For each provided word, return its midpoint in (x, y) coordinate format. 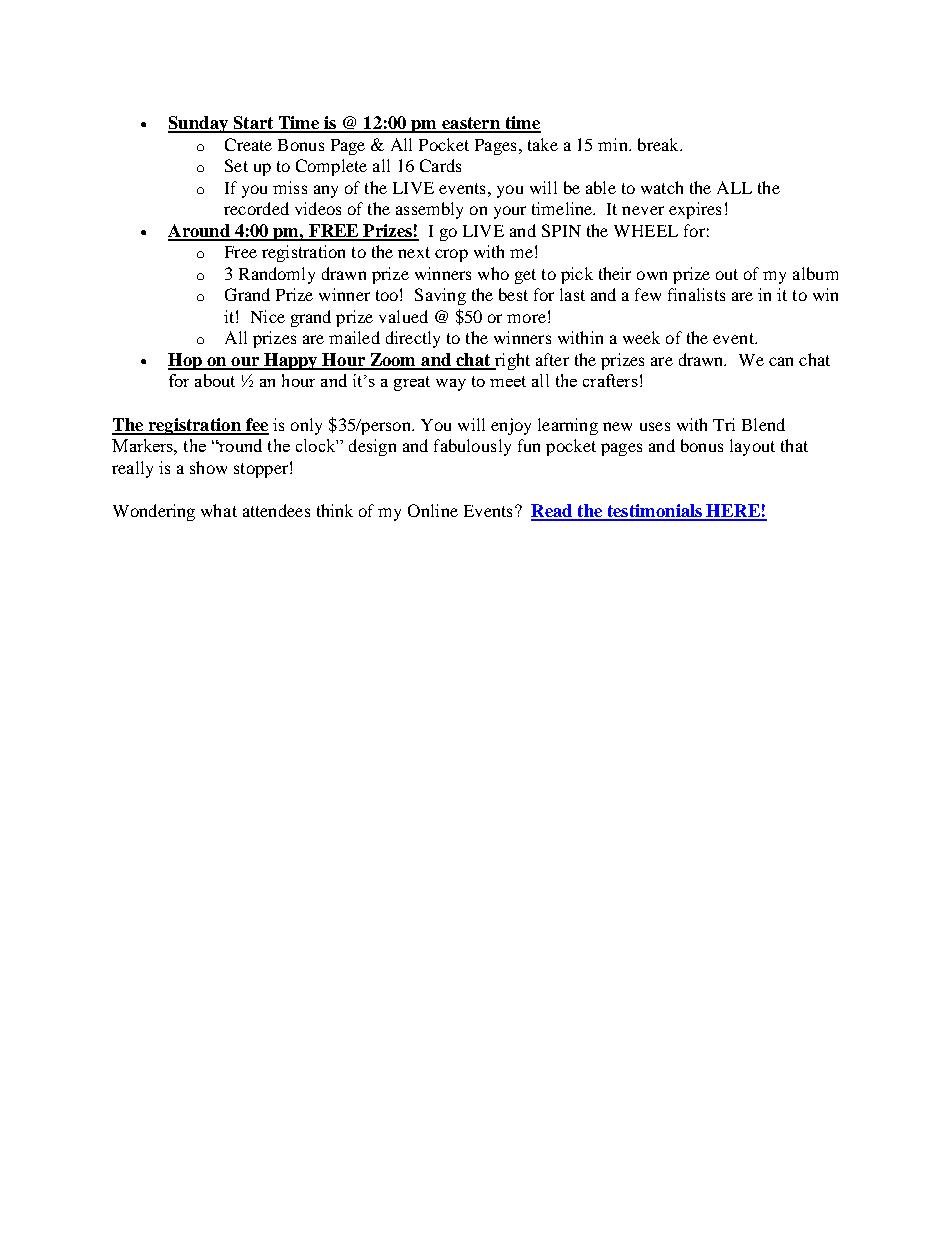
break (659, 144)
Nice (268, 316)
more (526, 318)
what (219, 510)
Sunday (199, 124)
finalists (696, 294)
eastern (471, 124)
